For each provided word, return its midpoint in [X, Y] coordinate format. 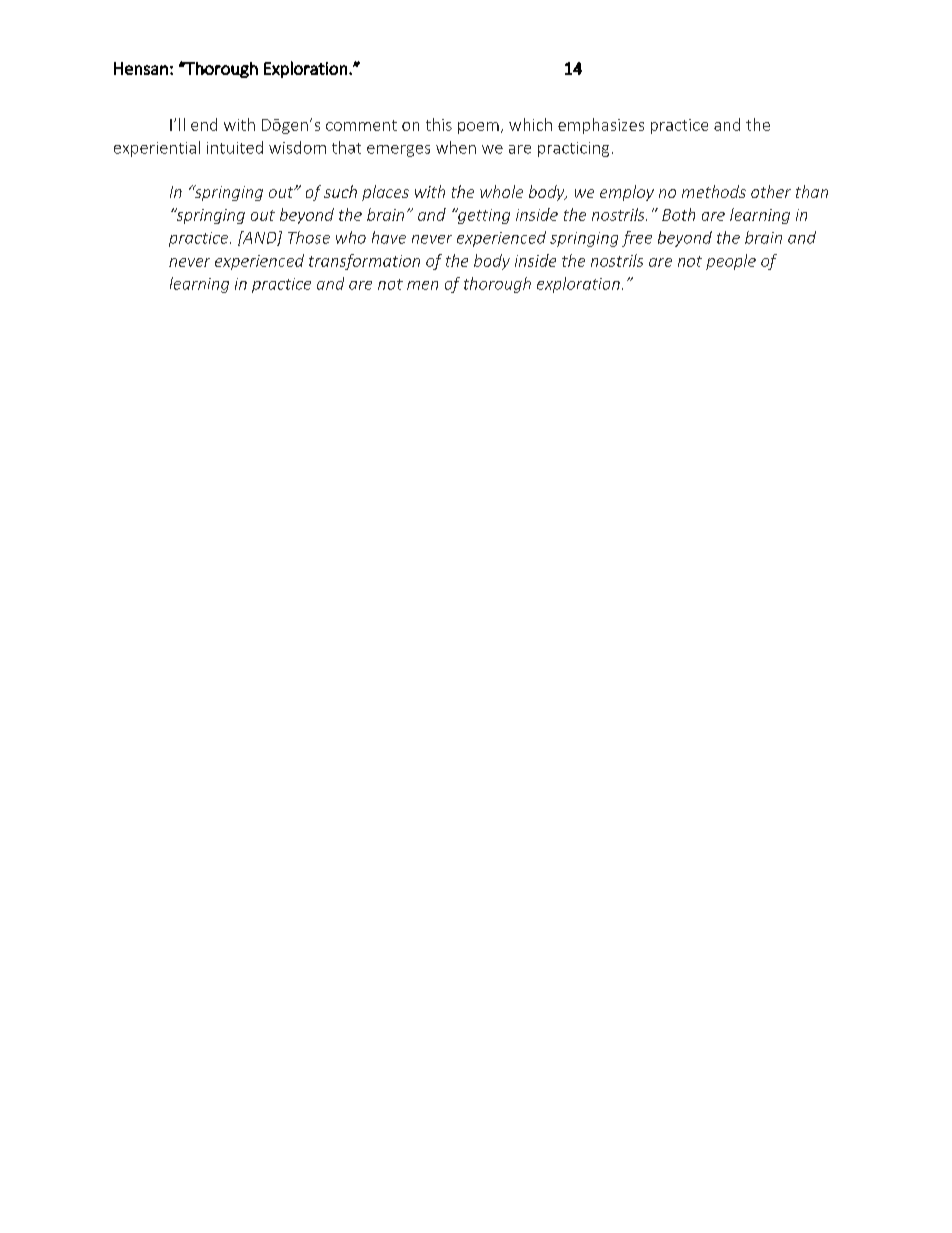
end [204, 124]
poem [478, 128]
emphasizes [601, 126]
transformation [364, 262]
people [731, 262]
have [389, 237]
